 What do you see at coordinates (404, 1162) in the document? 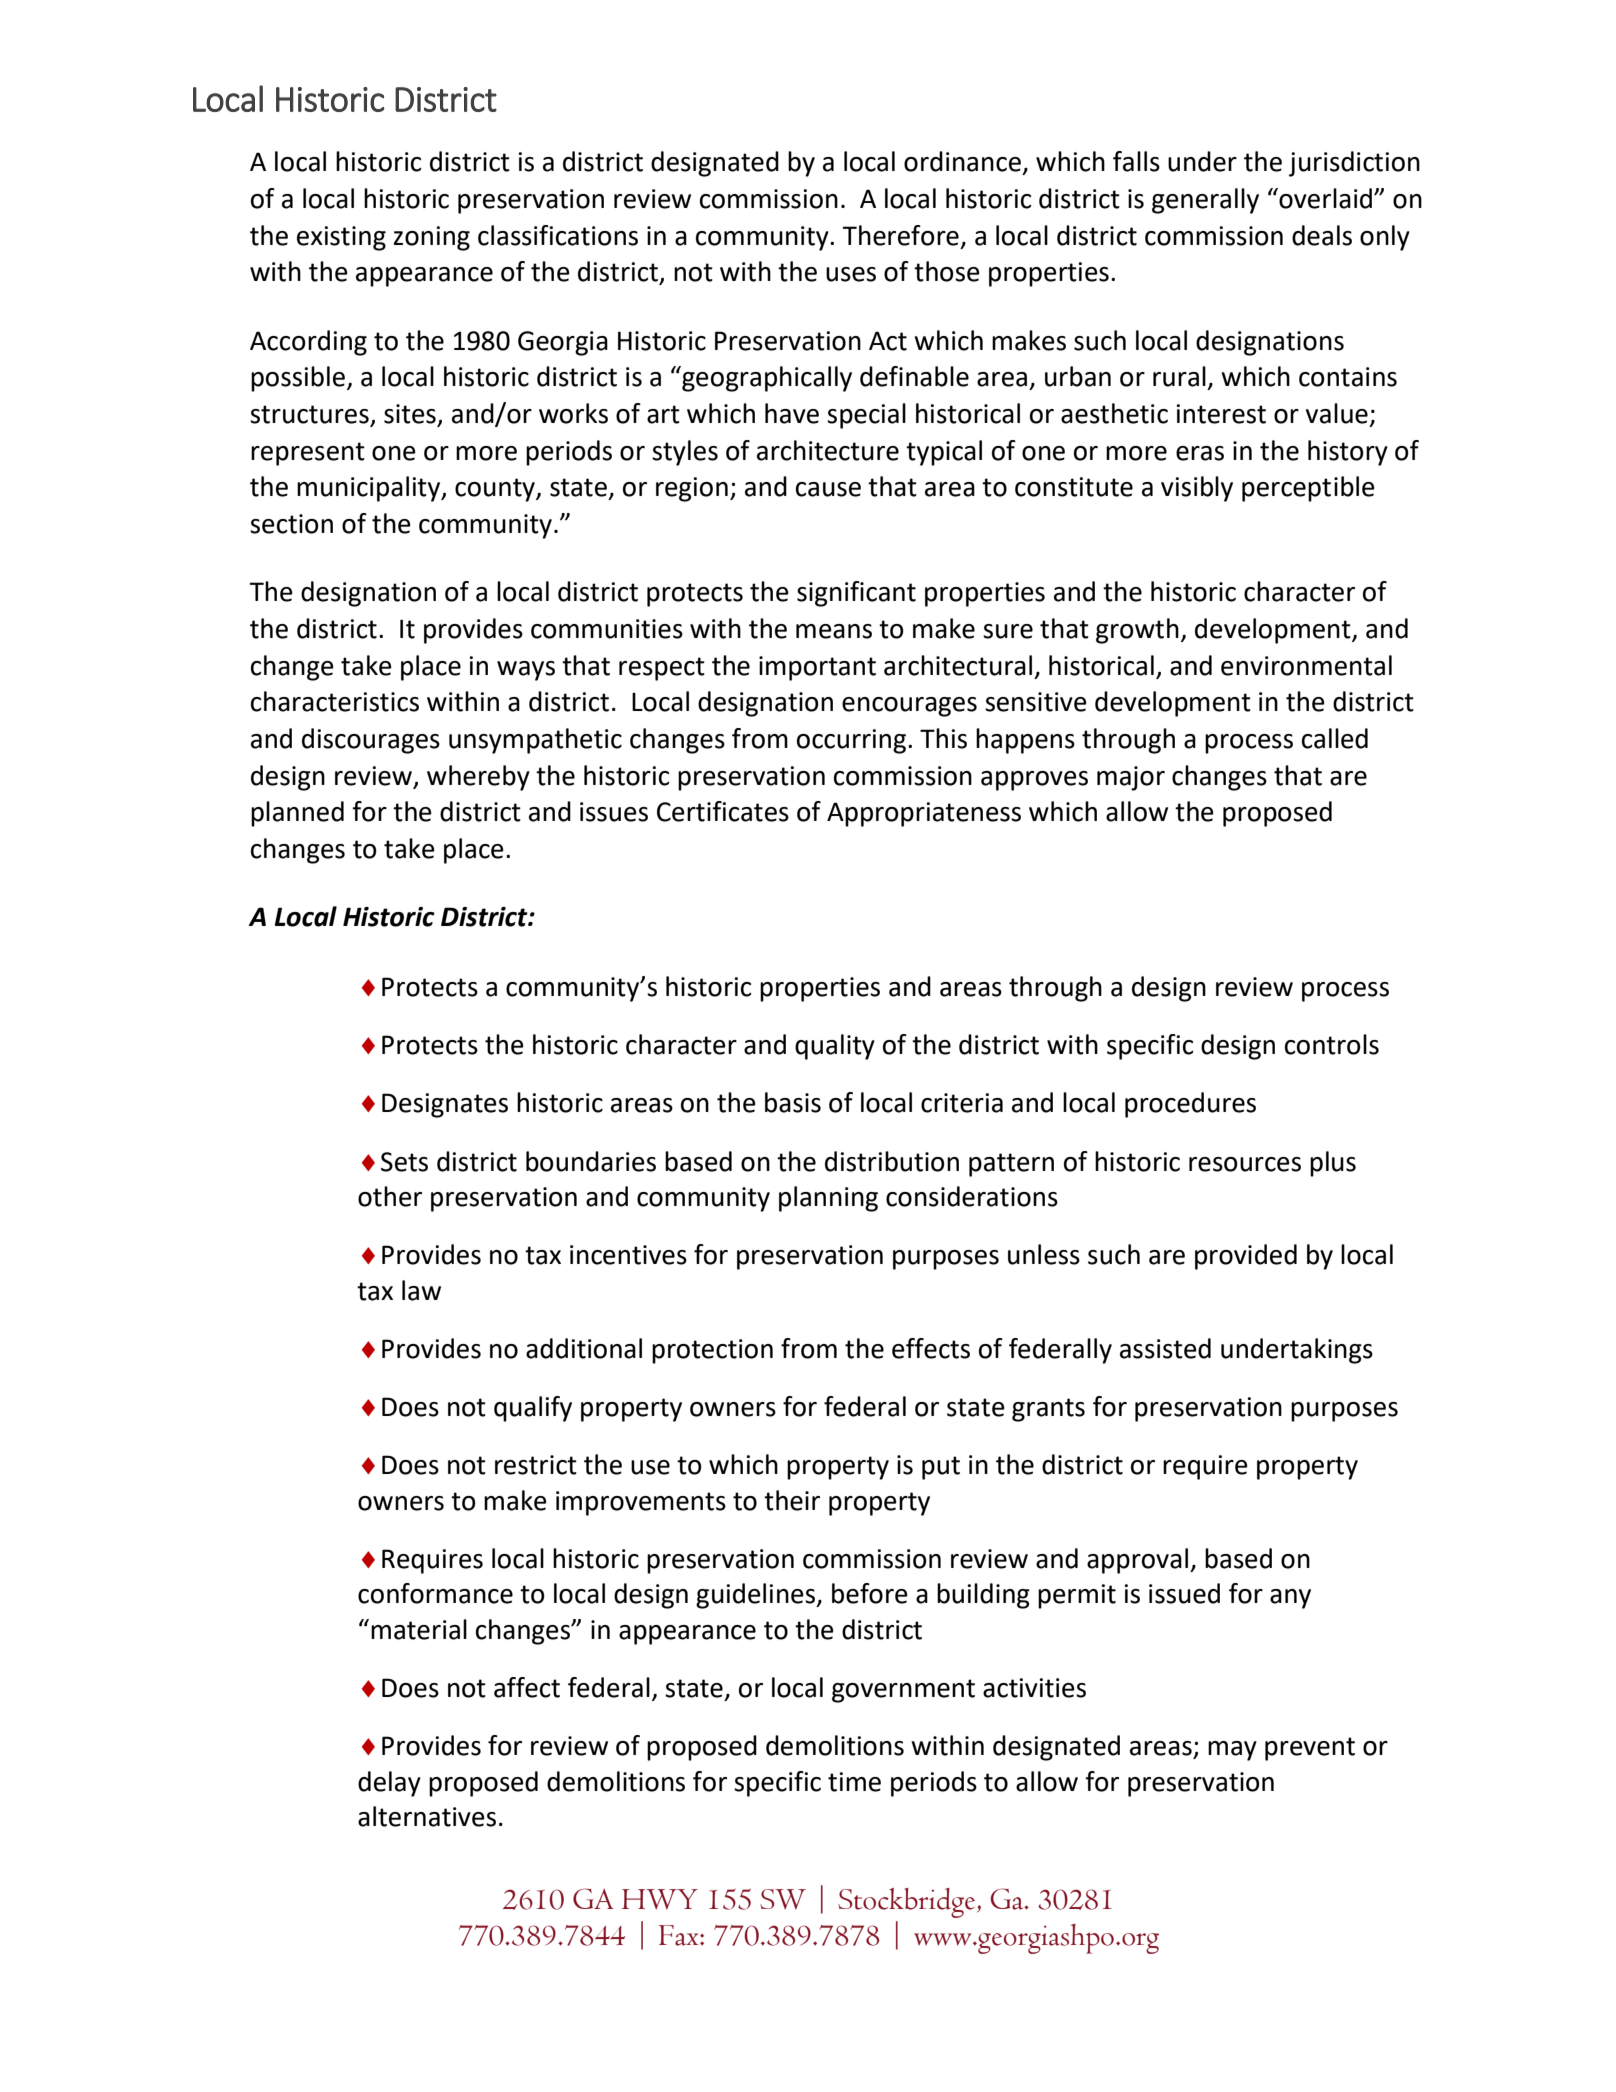
I see `Sets` at bounding box center [404, 1162].
